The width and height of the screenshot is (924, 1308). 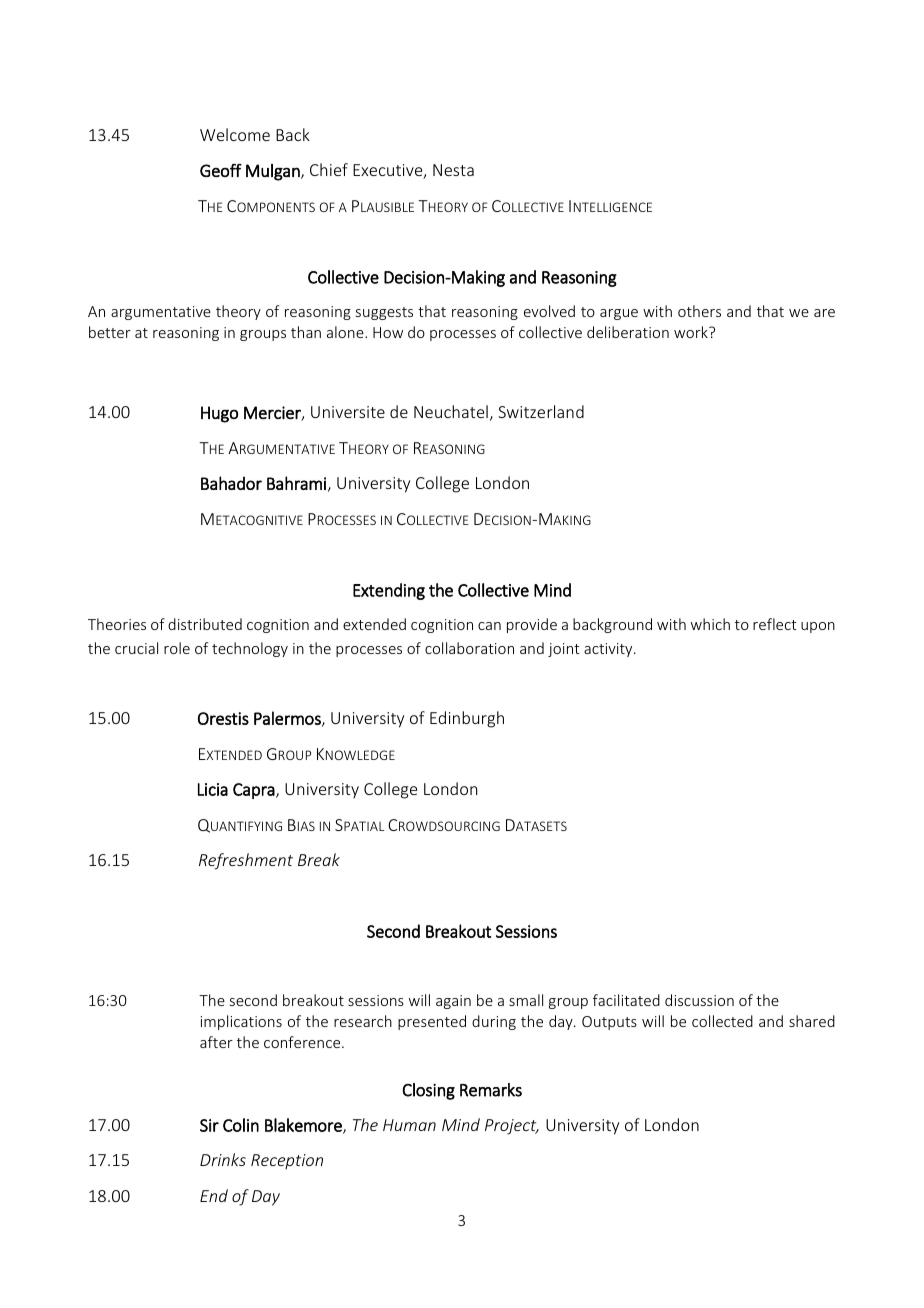 I want to click on Refreshment, so click(x=246, y=861).
